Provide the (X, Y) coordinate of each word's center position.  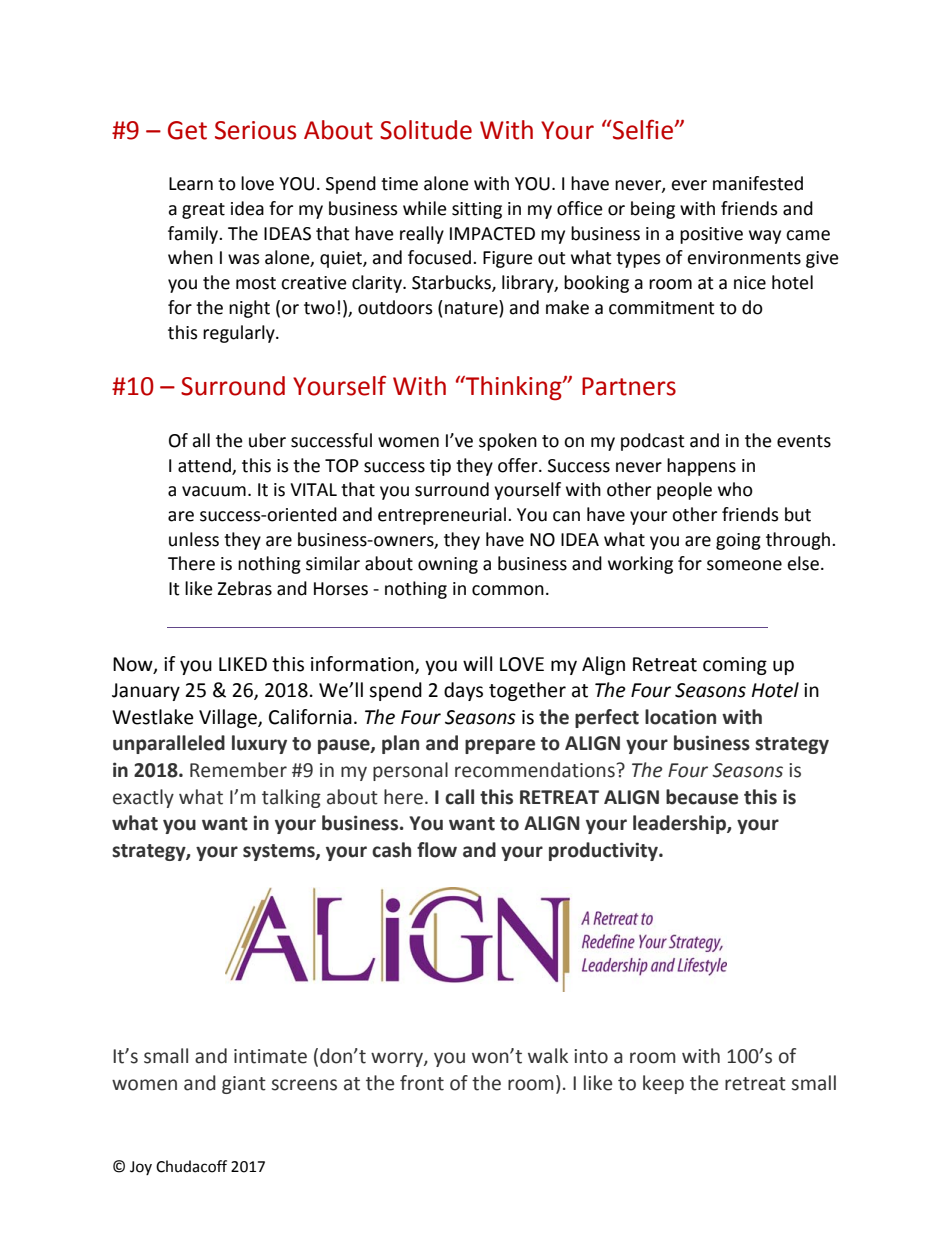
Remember (238, 770)
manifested (758, 183)
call (459, 797)
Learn (191, 184)
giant (244, 1085)
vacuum (214, 491)
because (702, 797)
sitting (477, 210)
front (422, 1083)
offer (519, 465)
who (735, 489)
